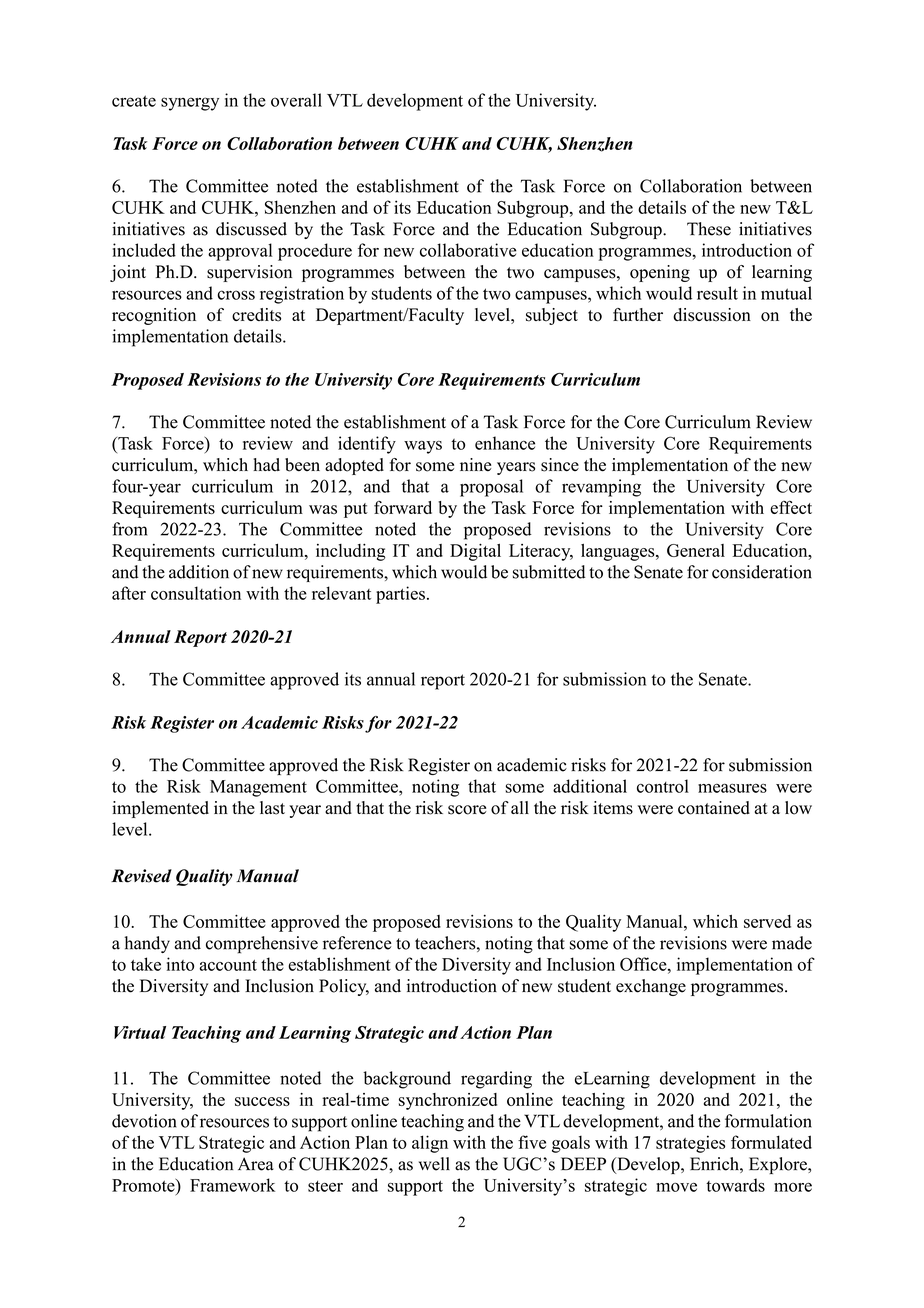 Image resolution: width=924 pixels, height=1308 pixels. I want to click on contained, so click(714, 808).
